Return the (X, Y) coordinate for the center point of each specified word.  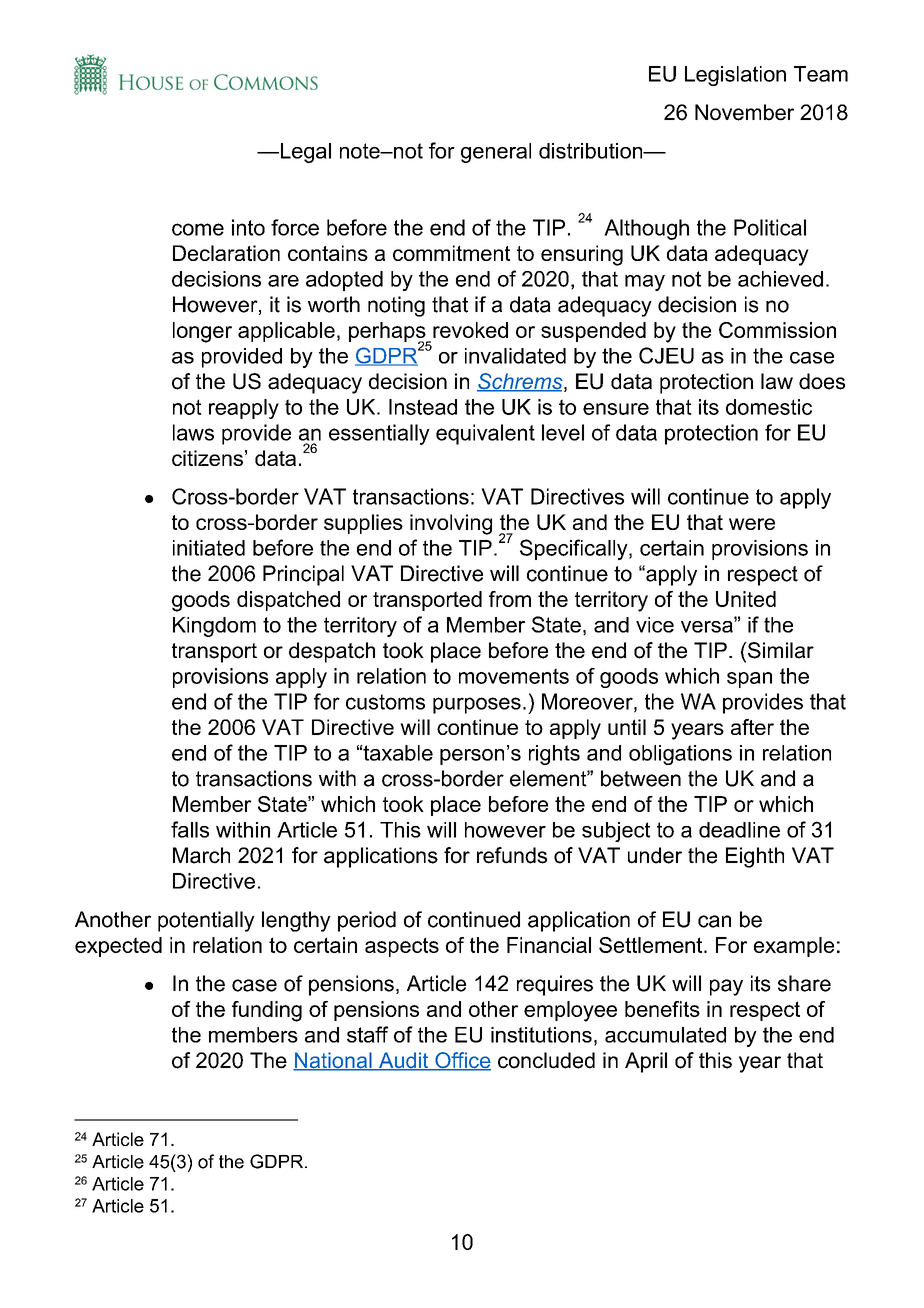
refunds (512, 855)
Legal (304, 153)
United (746, 599)
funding (267, 1011)
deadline (739, 830)
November (744, 112)
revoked (470, 330)
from (510, 599)
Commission (777, 330)
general (496, 153)
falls (190, 829)
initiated (209, 548)
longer (202, 332)
